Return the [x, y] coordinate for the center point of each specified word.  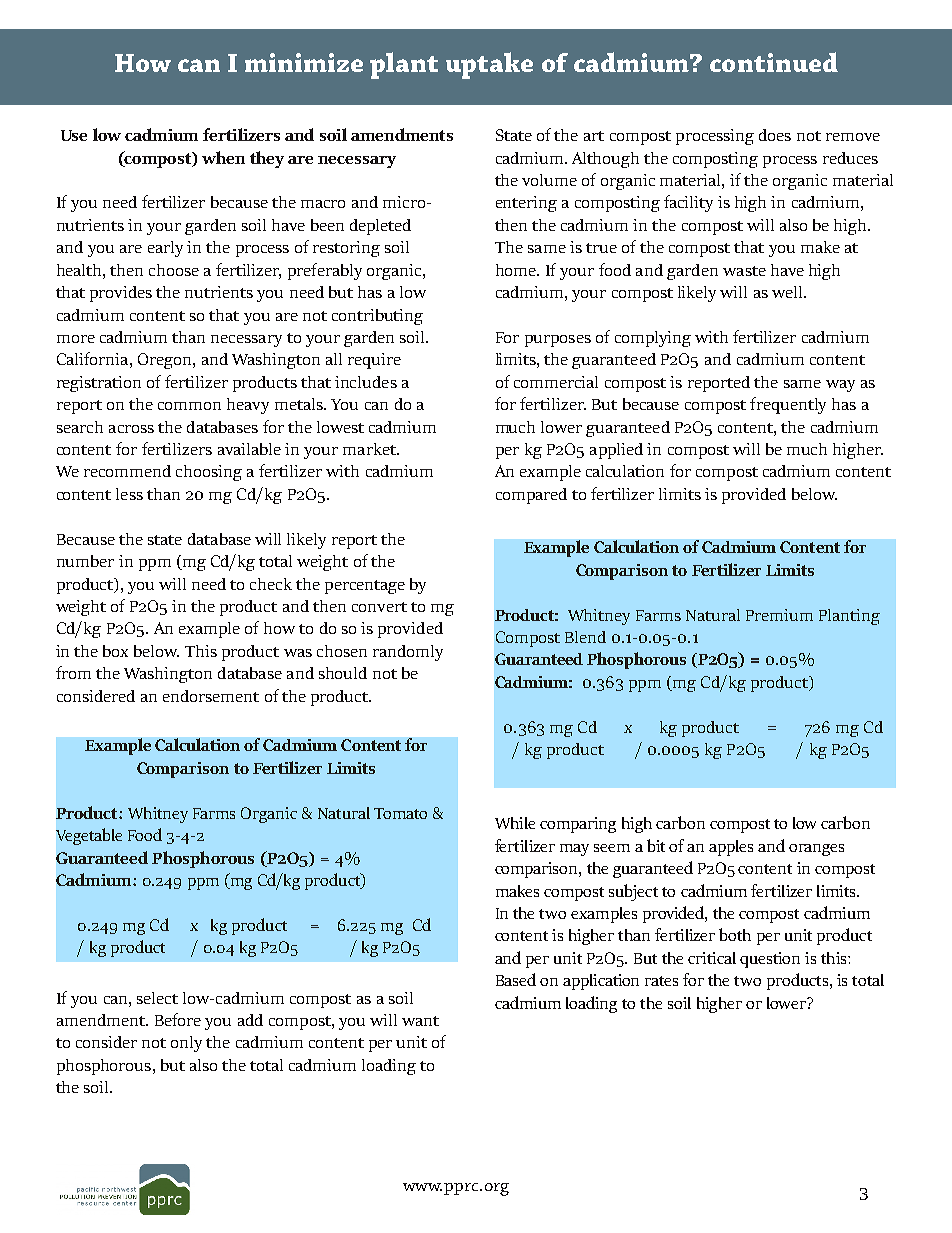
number [85, 561]
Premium [779, 615]
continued [774, 62]
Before [178, 1019]
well [788, 292]
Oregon [166, 361]
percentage [365, 587]
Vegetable [89, 836]
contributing [377, 317]
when [223, 157]
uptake [489, 65]
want [420, 1021]
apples [731, 848]
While [515, 823]
